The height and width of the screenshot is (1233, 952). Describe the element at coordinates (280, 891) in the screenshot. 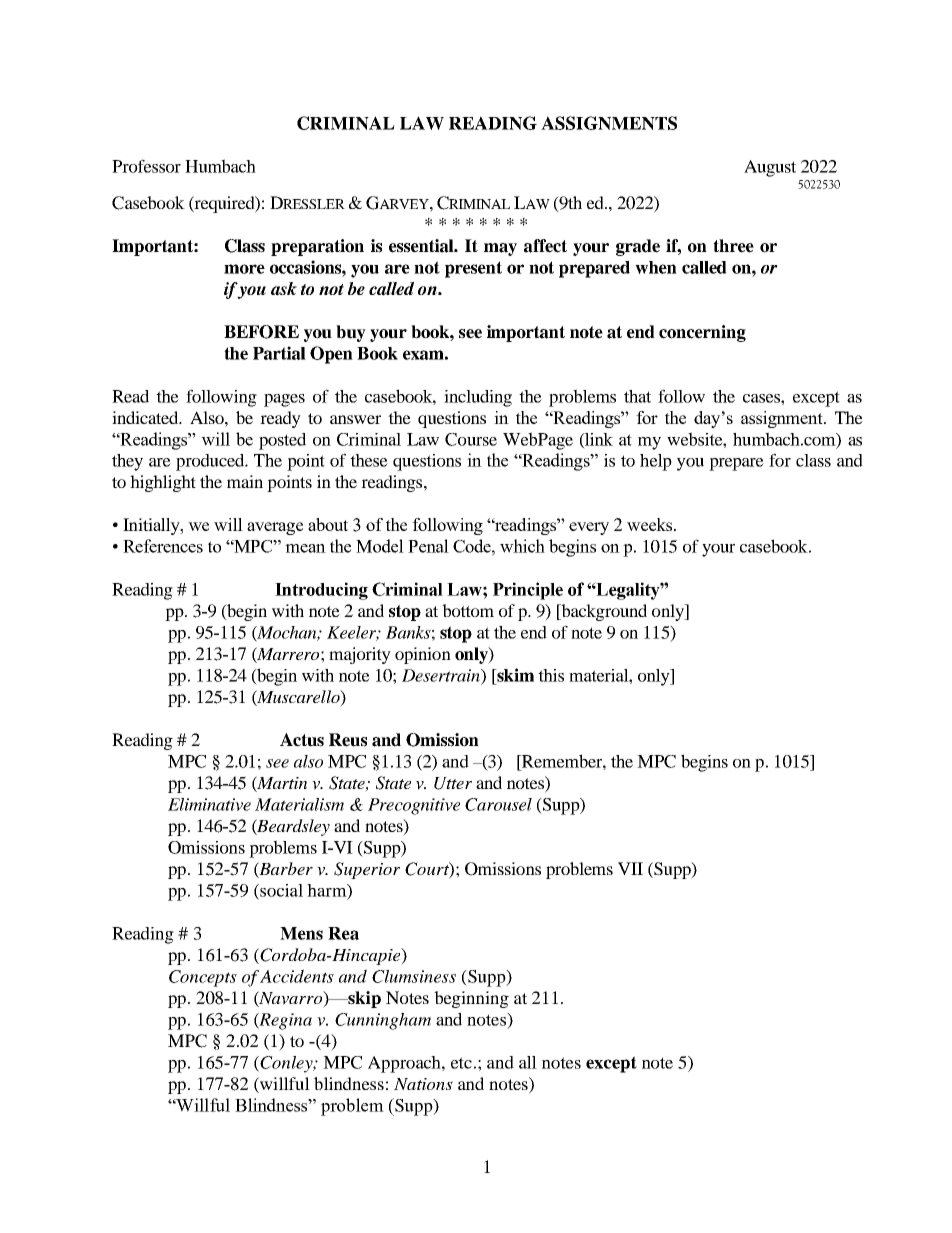

I see `social` at that location.
